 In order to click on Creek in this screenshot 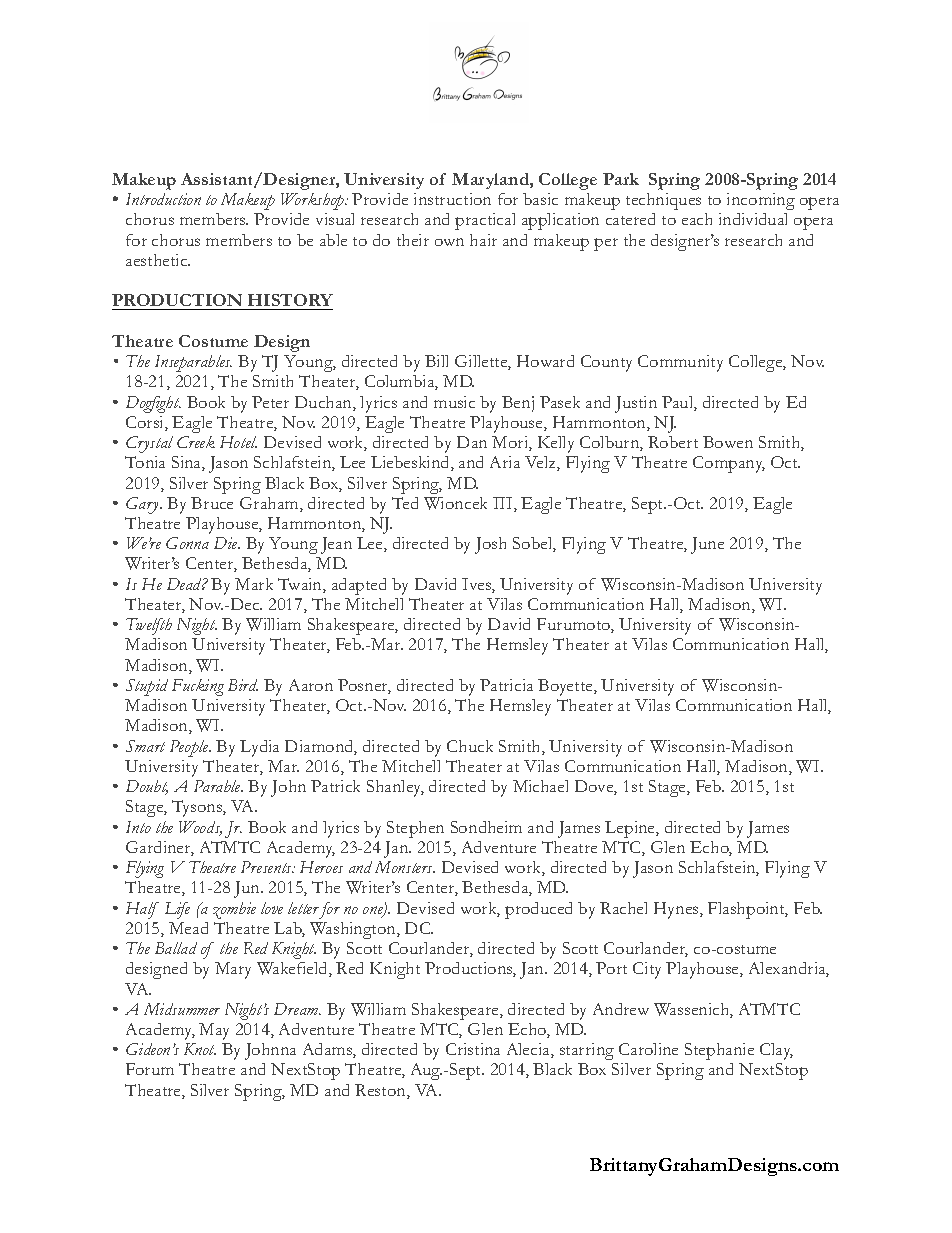, I will do `click(196, 442)`.
